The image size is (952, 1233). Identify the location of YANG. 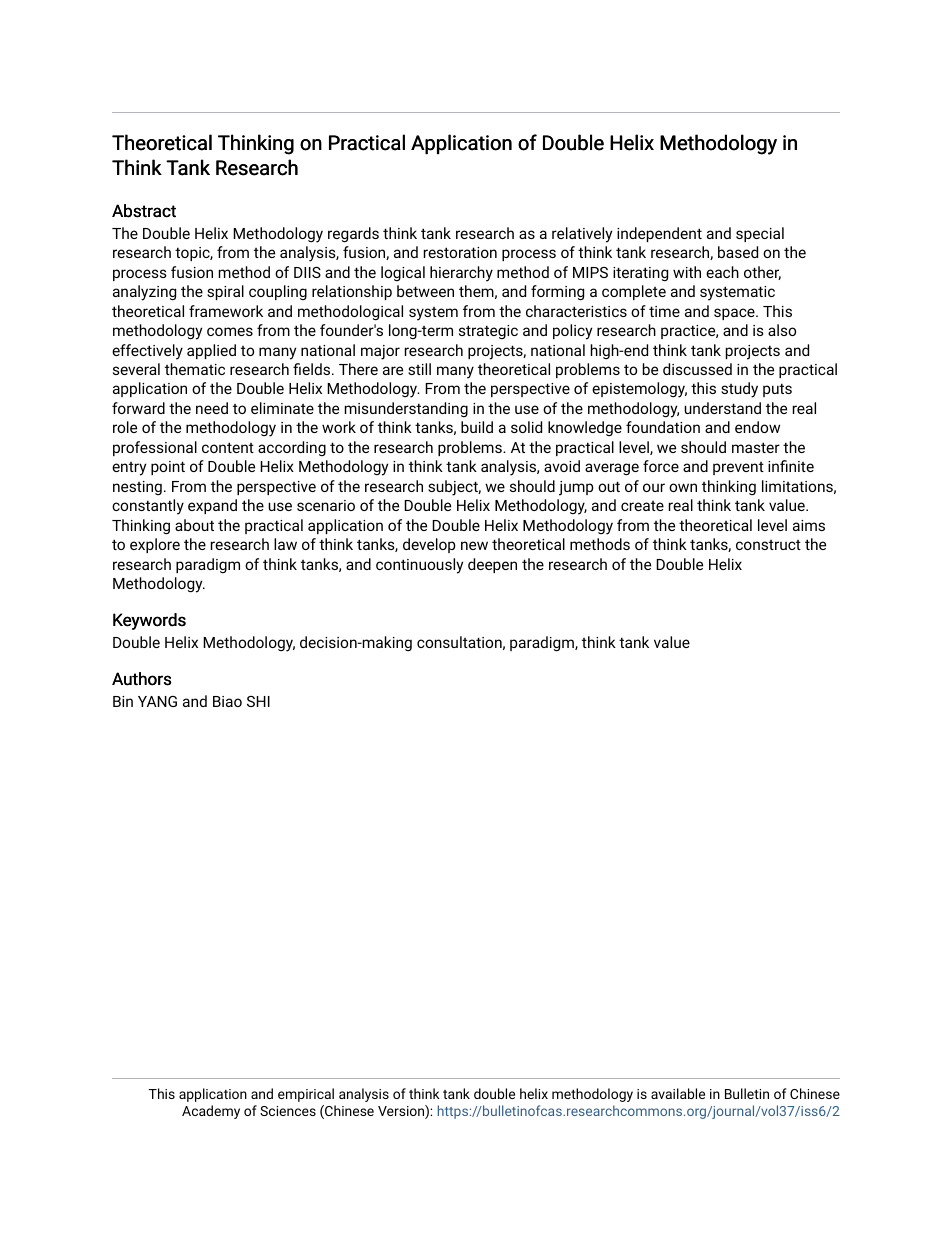
(157, 701).
